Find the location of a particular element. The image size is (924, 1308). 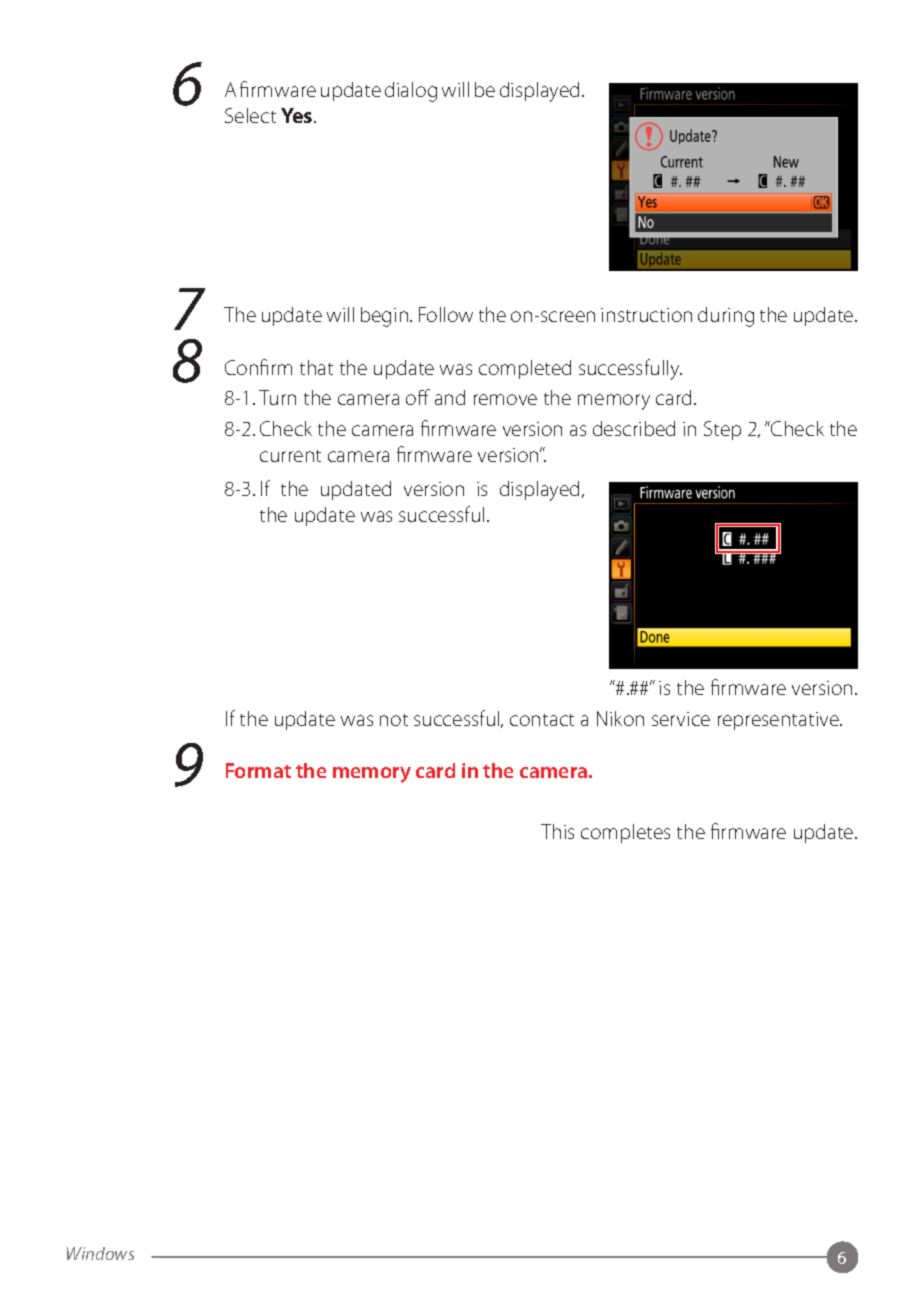

Select is located at coordinates (250, 115).
